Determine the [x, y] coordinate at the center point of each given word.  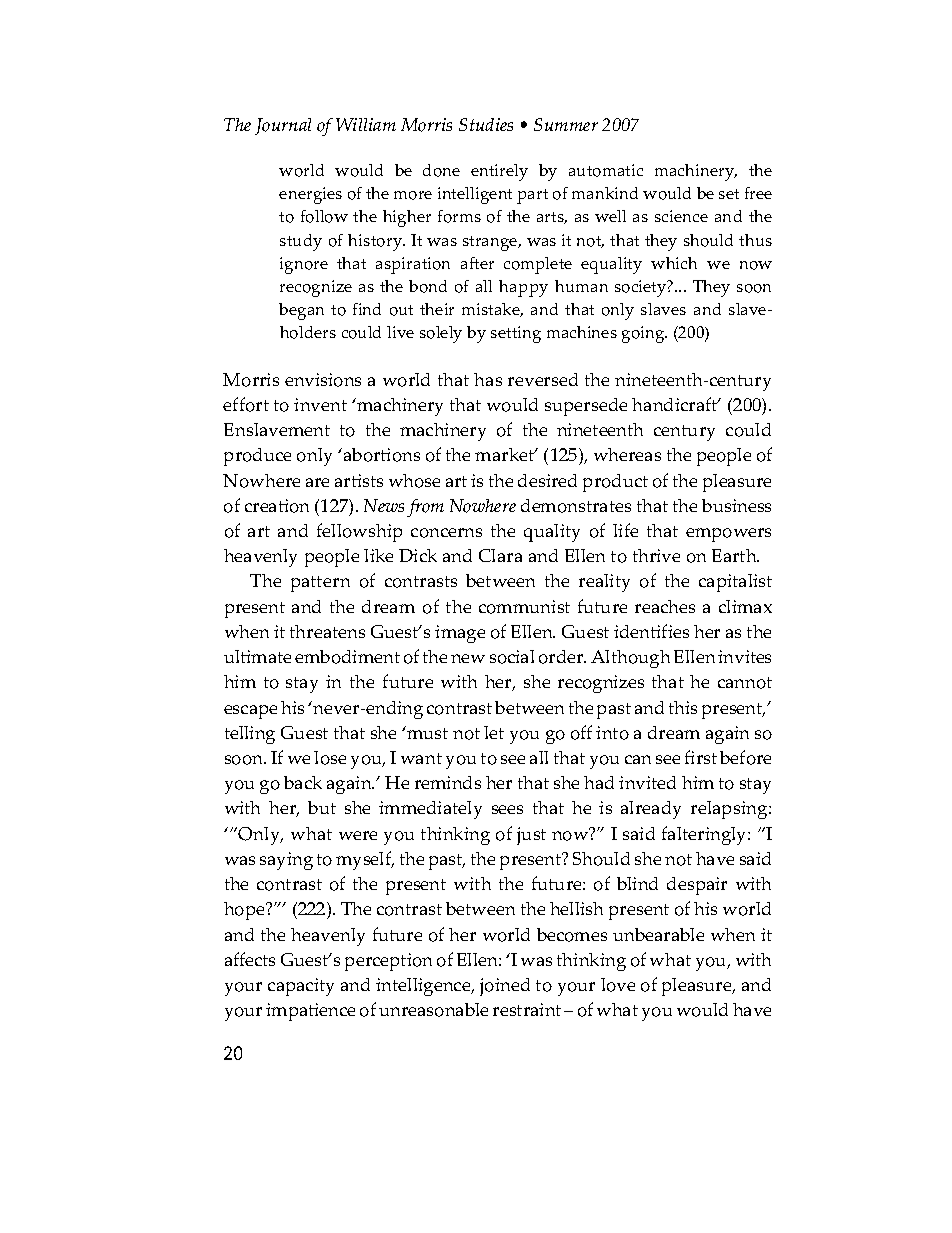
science [681, 216]
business [736, 505]
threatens [327, 631]
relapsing [730, 810]
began [301, 311]
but [322, 807]
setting [516, 334]
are [317, 482]
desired [547, 480]
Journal [283, 126]
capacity [301, 987]
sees [507, 809]
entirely [499, 172]
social [512, 657]
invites [744, 656]
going [644, 334]
